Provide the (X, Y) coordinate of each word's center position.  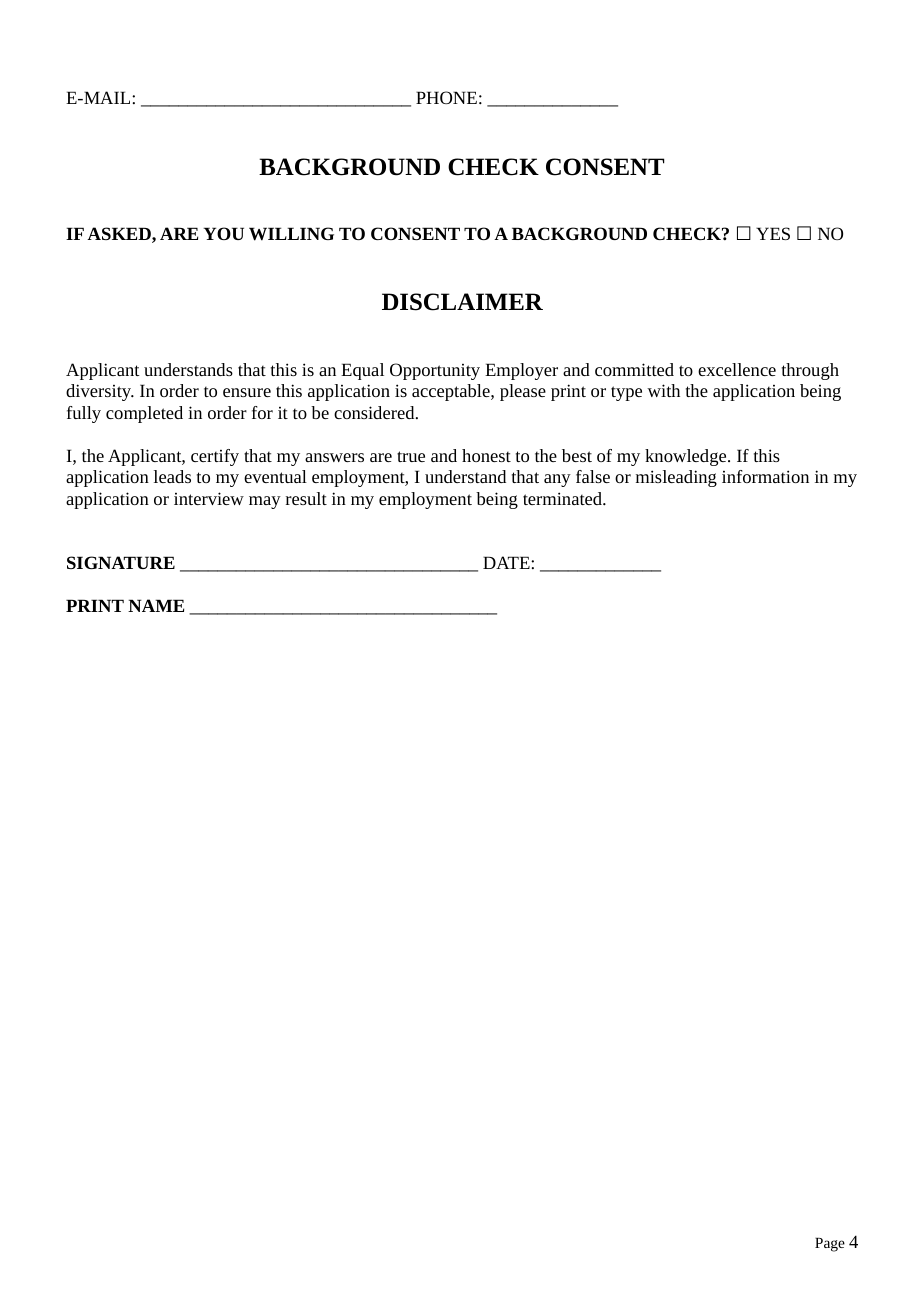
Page (830, 1245)
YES (773, 233)
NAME (156, 605)
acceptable (452, 392)
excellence (737, 369)
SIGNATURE (121, 562)
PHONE (446, 97)
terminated (563, 498)
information (765, 476)
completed (144, 414)
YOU (223, 233)
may (265, 502)
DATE (507, 562)
